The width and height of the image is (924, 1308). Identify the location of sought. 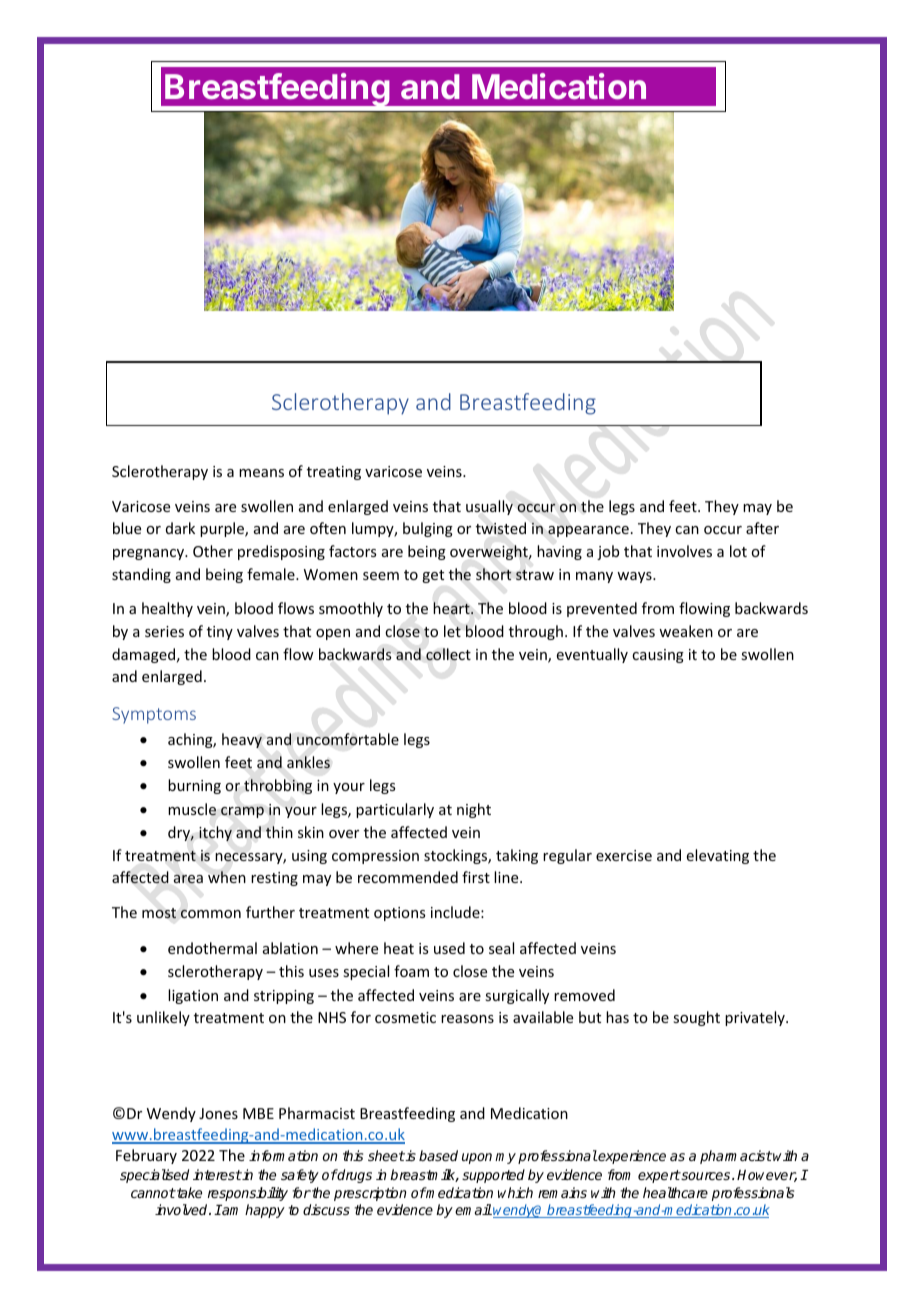
(696, 1018).
